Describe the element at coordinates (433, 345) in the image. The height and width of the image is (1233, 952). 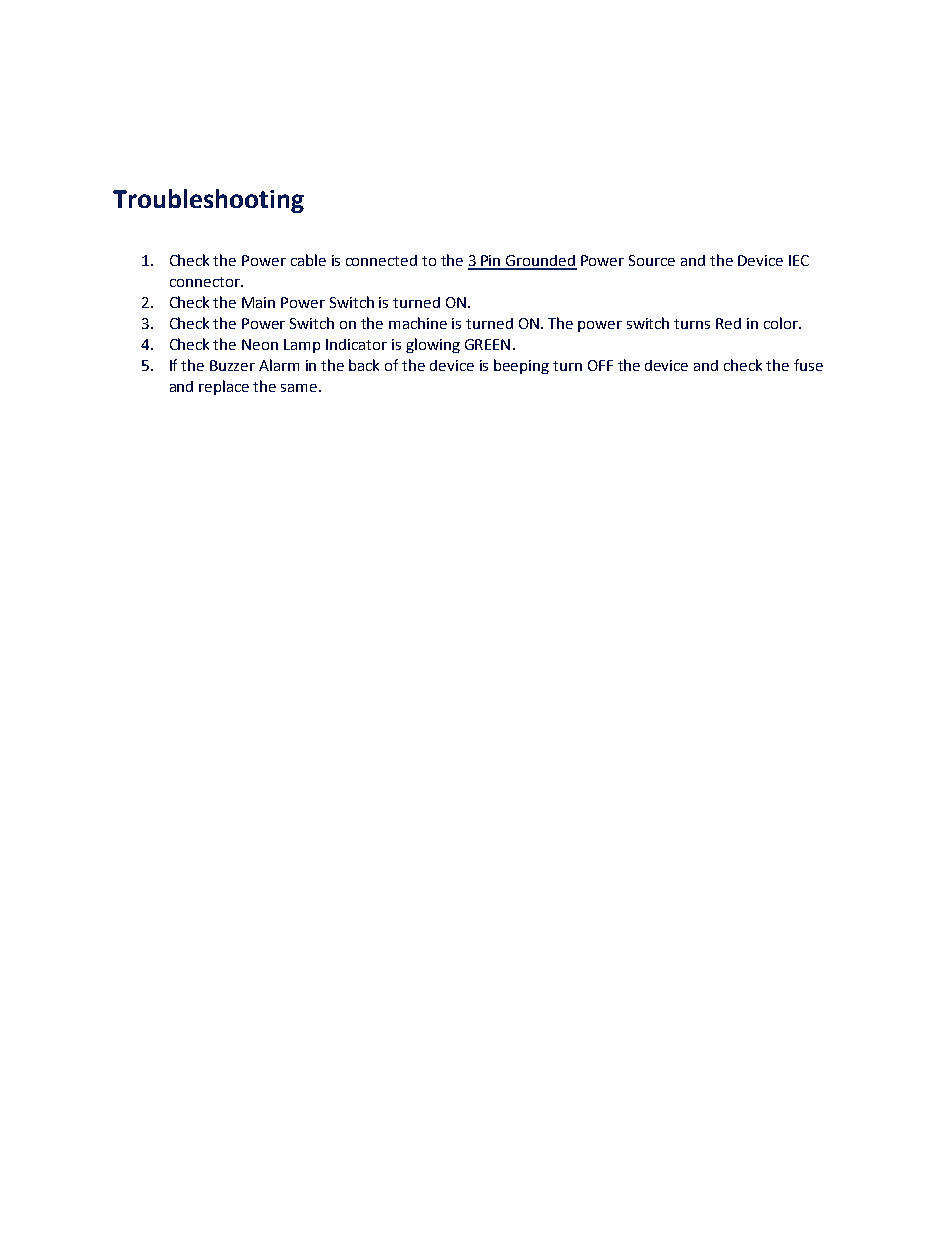
I see `glowing` at that location.
